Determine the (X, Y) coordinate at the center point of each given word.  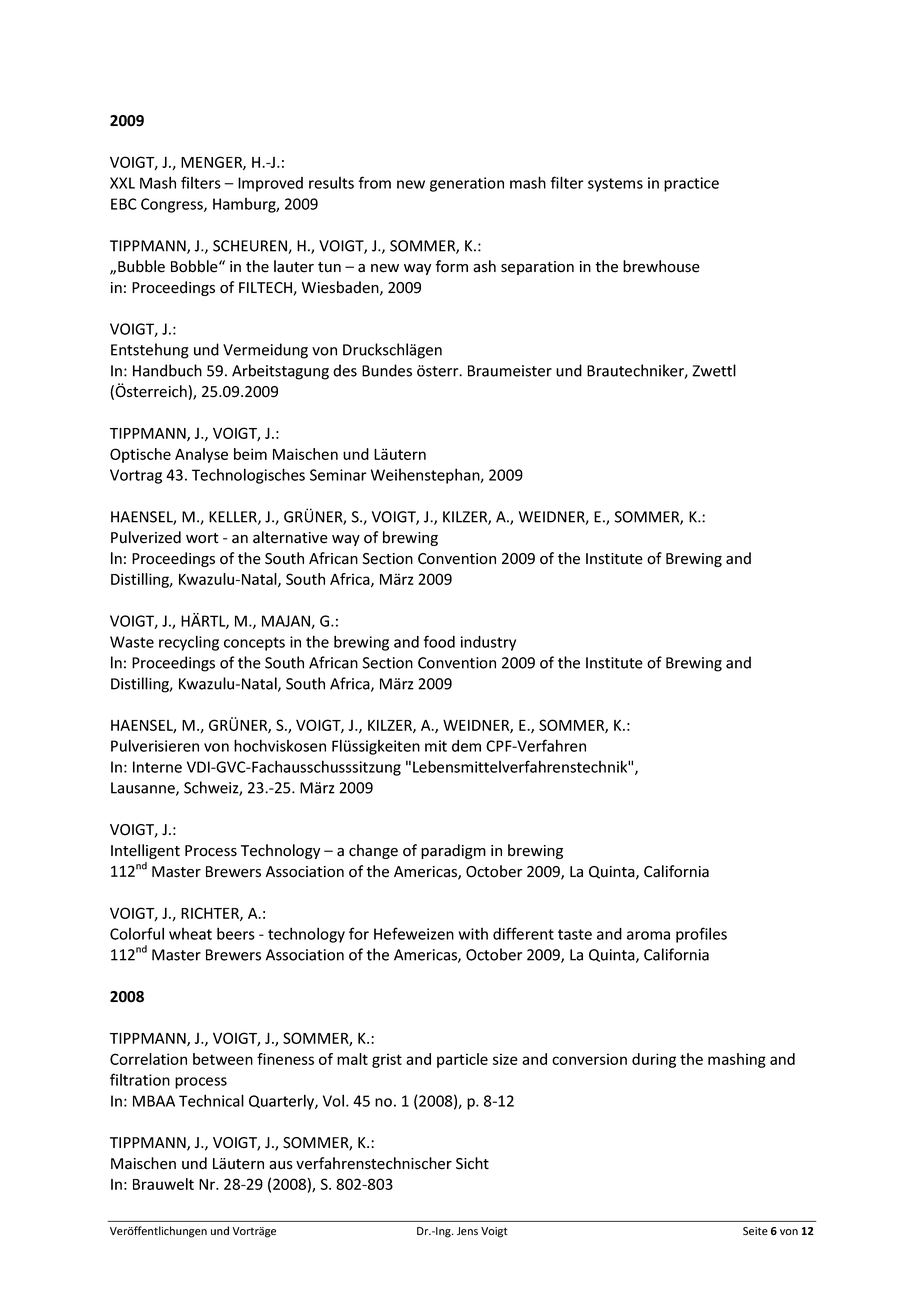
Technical (211, 1100)
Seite (755, 1231)
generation (467, 184)
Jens (467, 1231)
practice (691, 184)
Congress (173, 205)
